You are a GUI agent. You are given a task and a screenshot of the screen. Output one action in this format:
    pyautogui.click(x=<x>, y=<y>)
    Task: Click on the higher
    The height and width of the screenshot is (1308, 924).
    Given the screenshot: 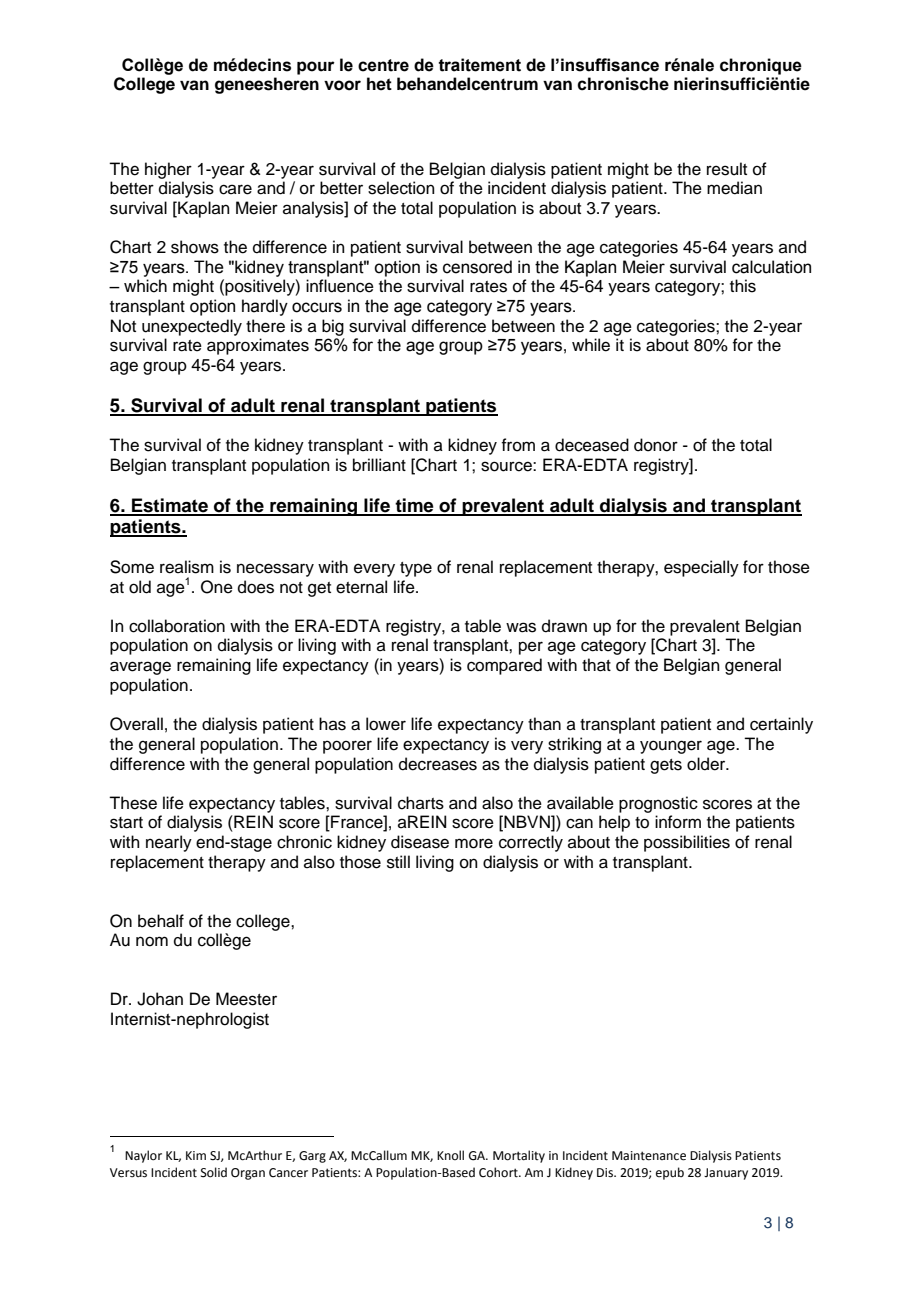 What is the action you would take?
    pyautogui.click(x=168, y=170)
